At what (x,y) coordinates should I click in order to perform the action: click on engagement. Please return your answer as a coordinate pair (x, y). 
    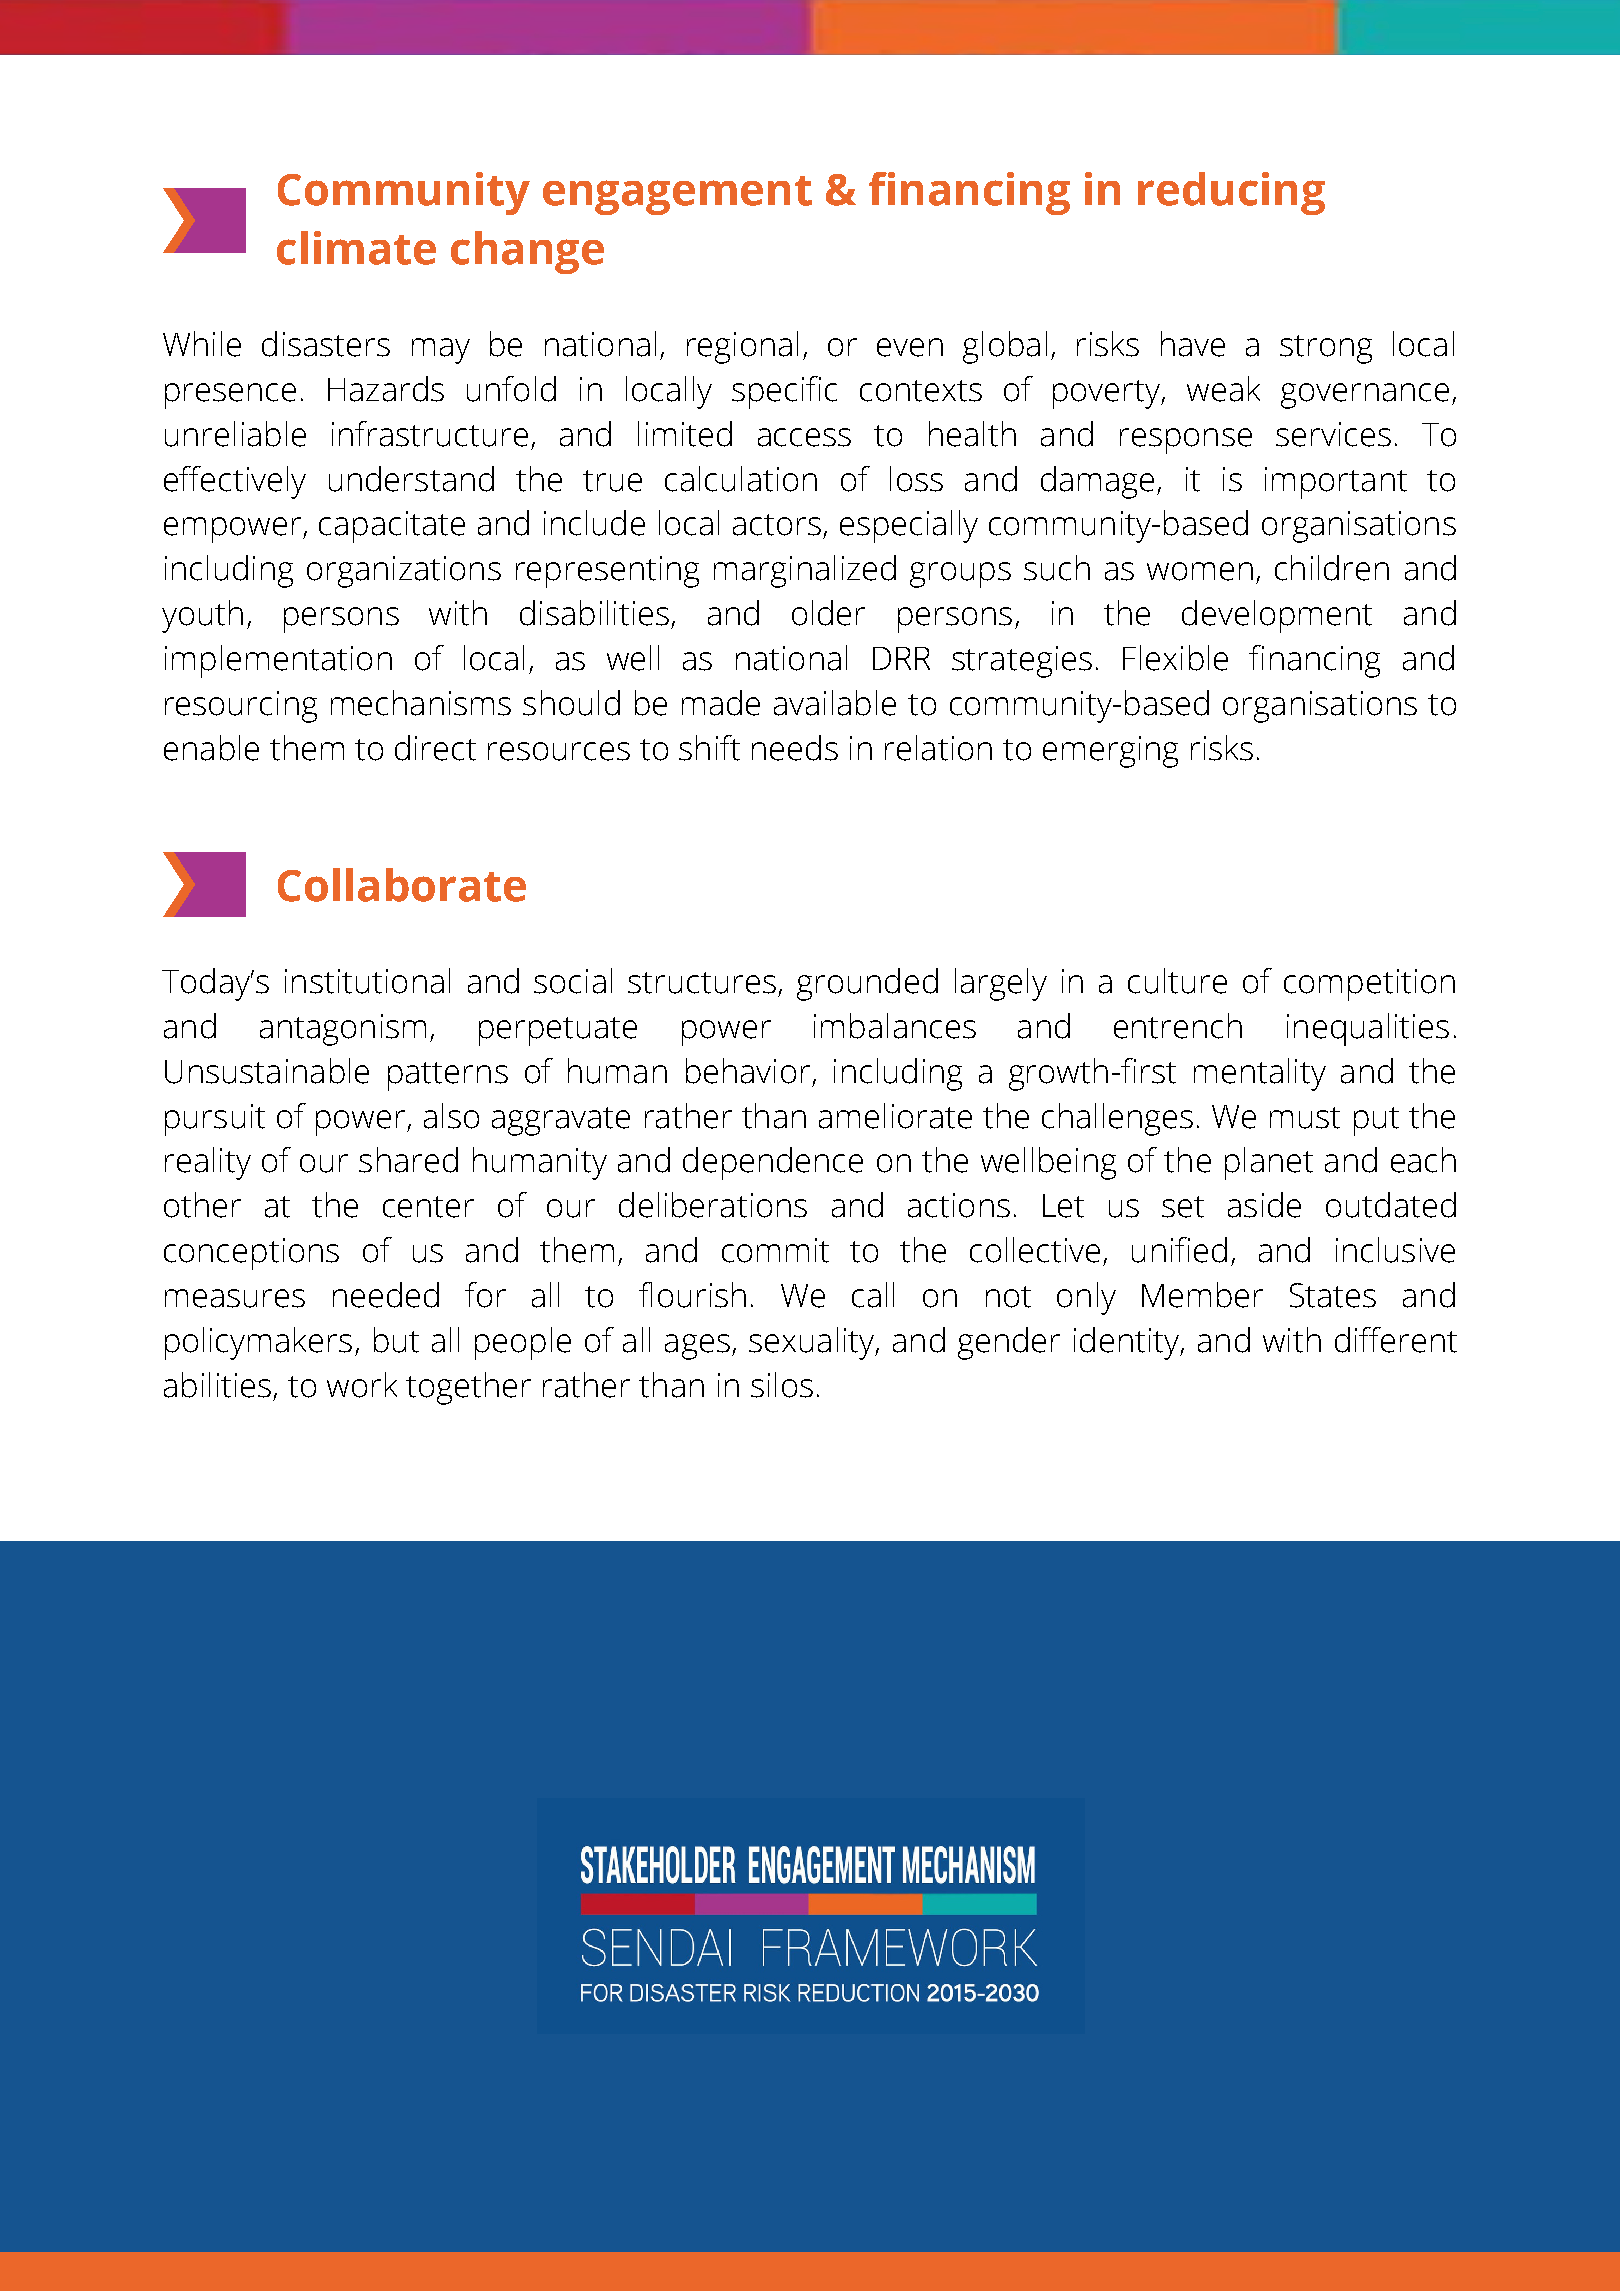
    Looking at the image, I should click on (677, 195).
